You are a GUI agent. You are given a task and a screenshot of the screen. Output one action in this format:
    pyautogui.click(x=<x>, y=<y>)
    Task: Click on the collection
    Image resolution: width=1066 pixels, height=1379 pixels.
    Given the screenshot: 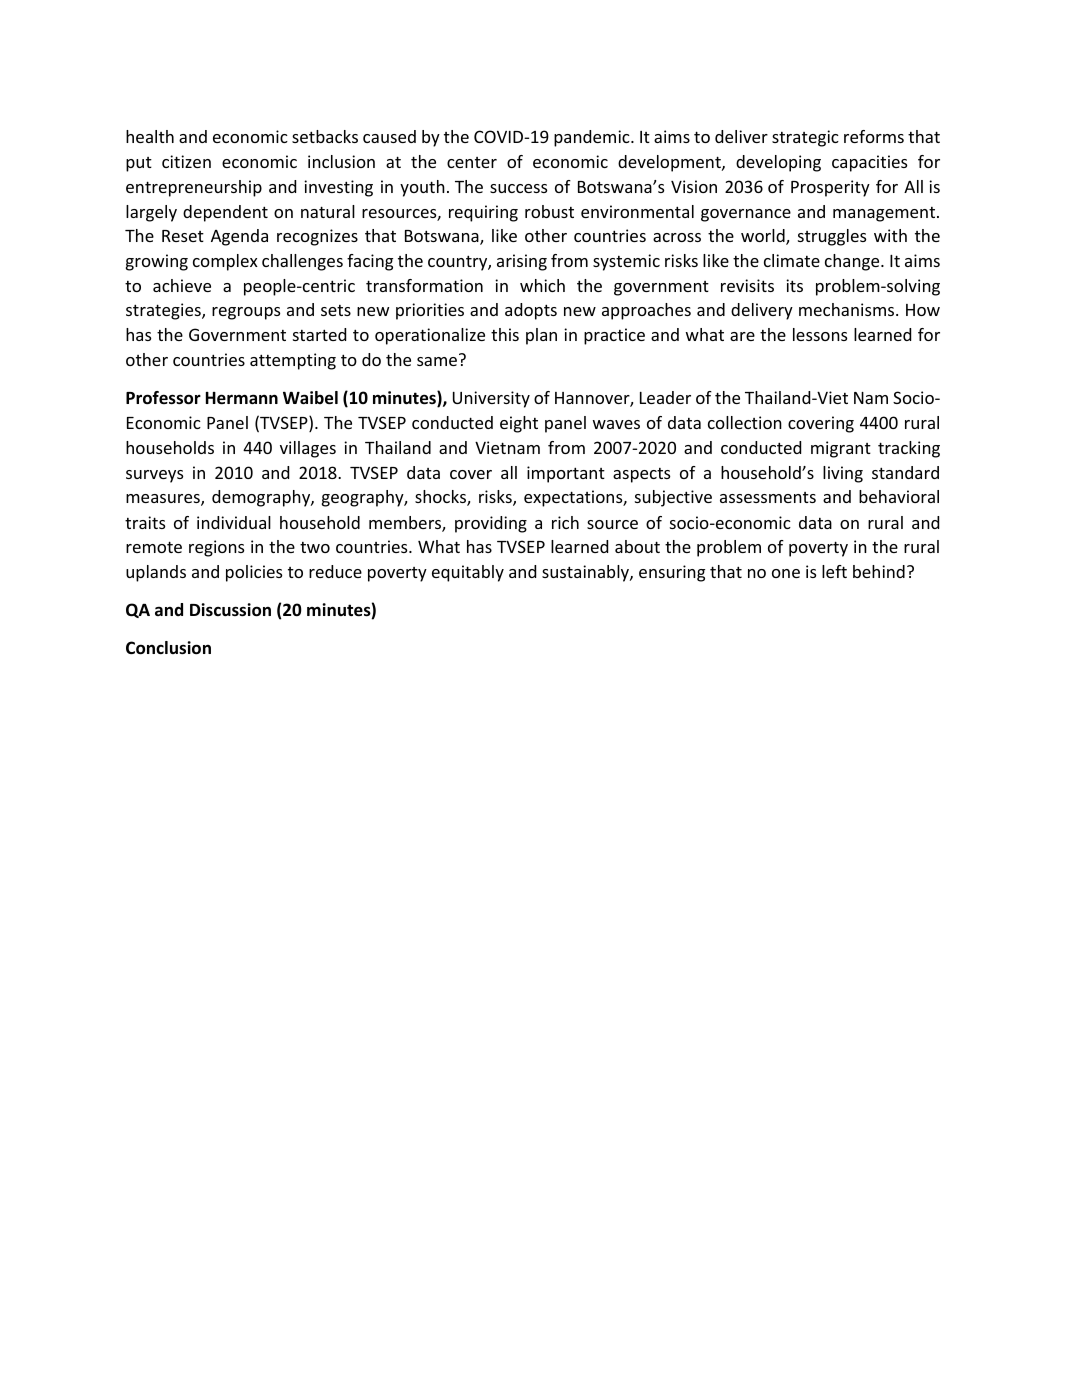 What is the action you would take?
    pyautogui.click(x=745, y=422)
